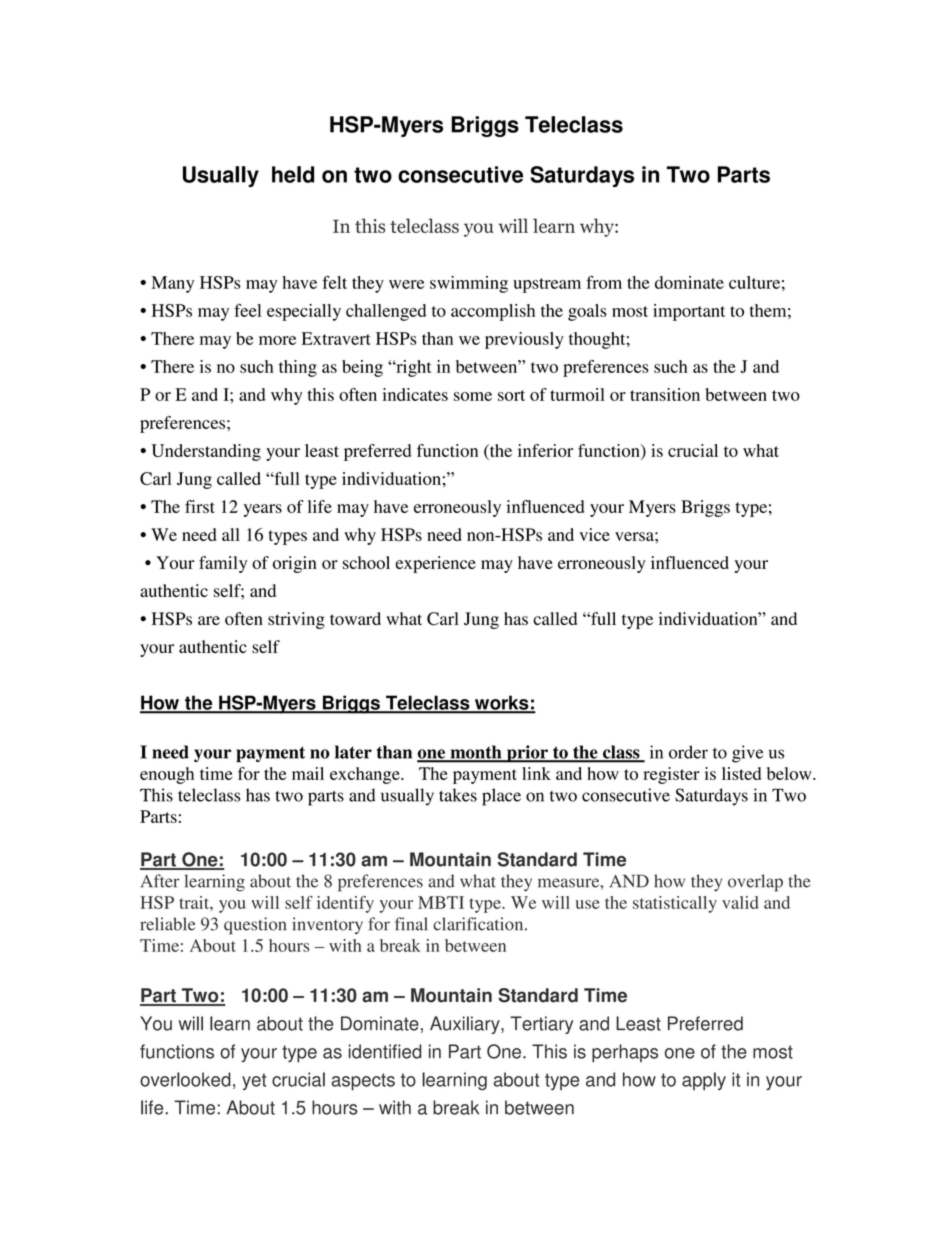  I want to click on Auxiliary, so click(466, 1025).
